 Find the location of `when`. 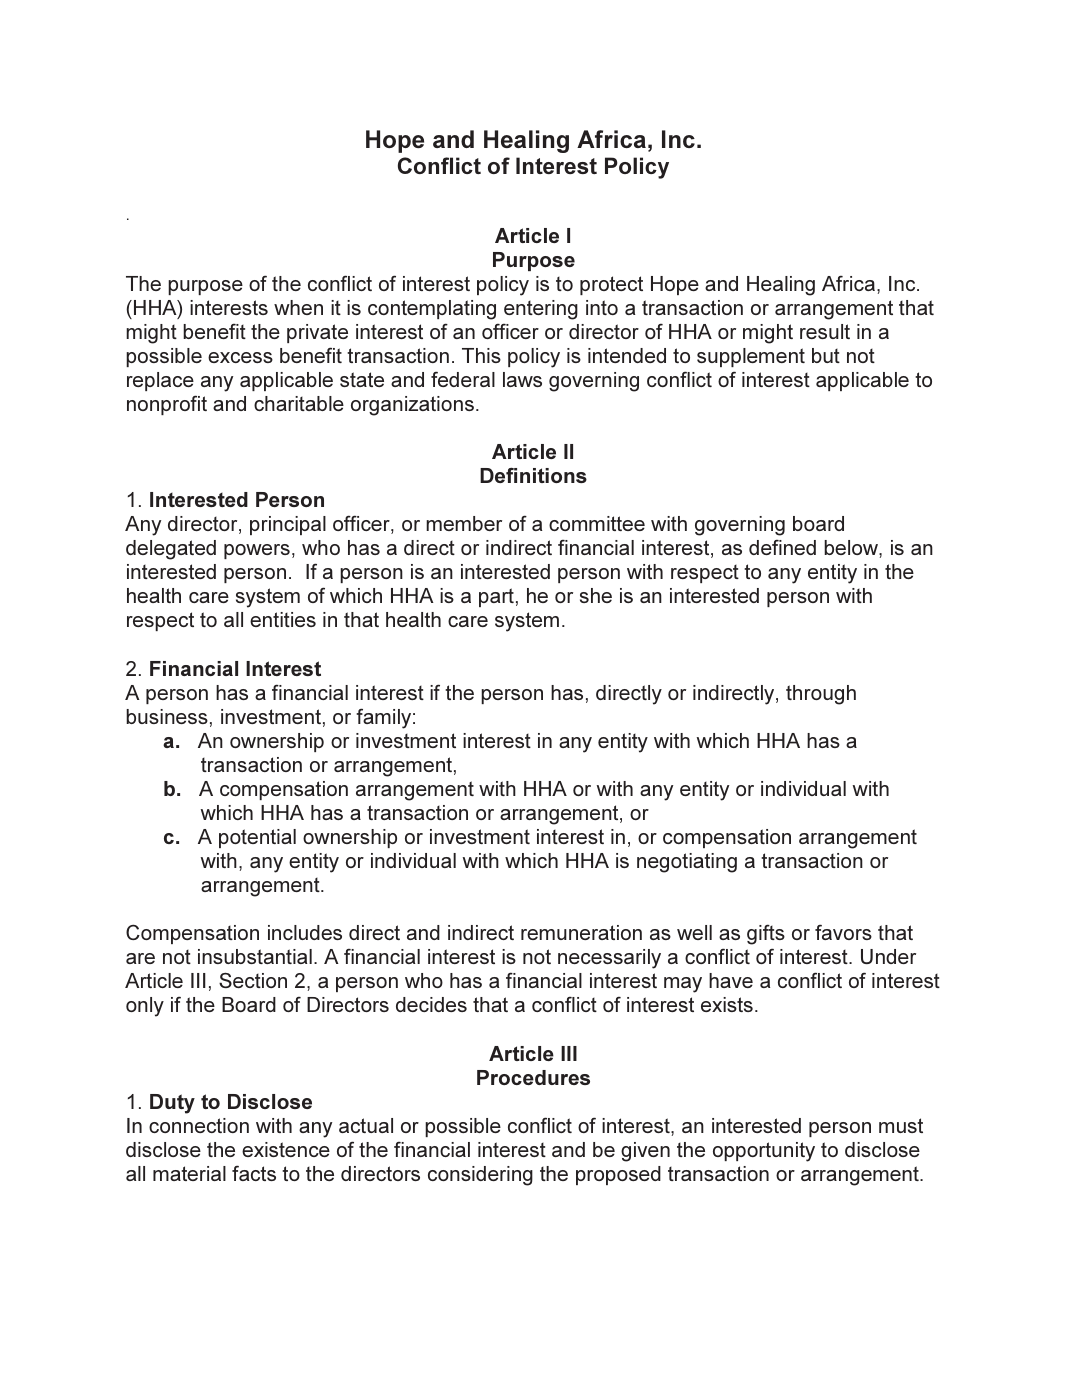

when is located at coordinates (298, 307).
